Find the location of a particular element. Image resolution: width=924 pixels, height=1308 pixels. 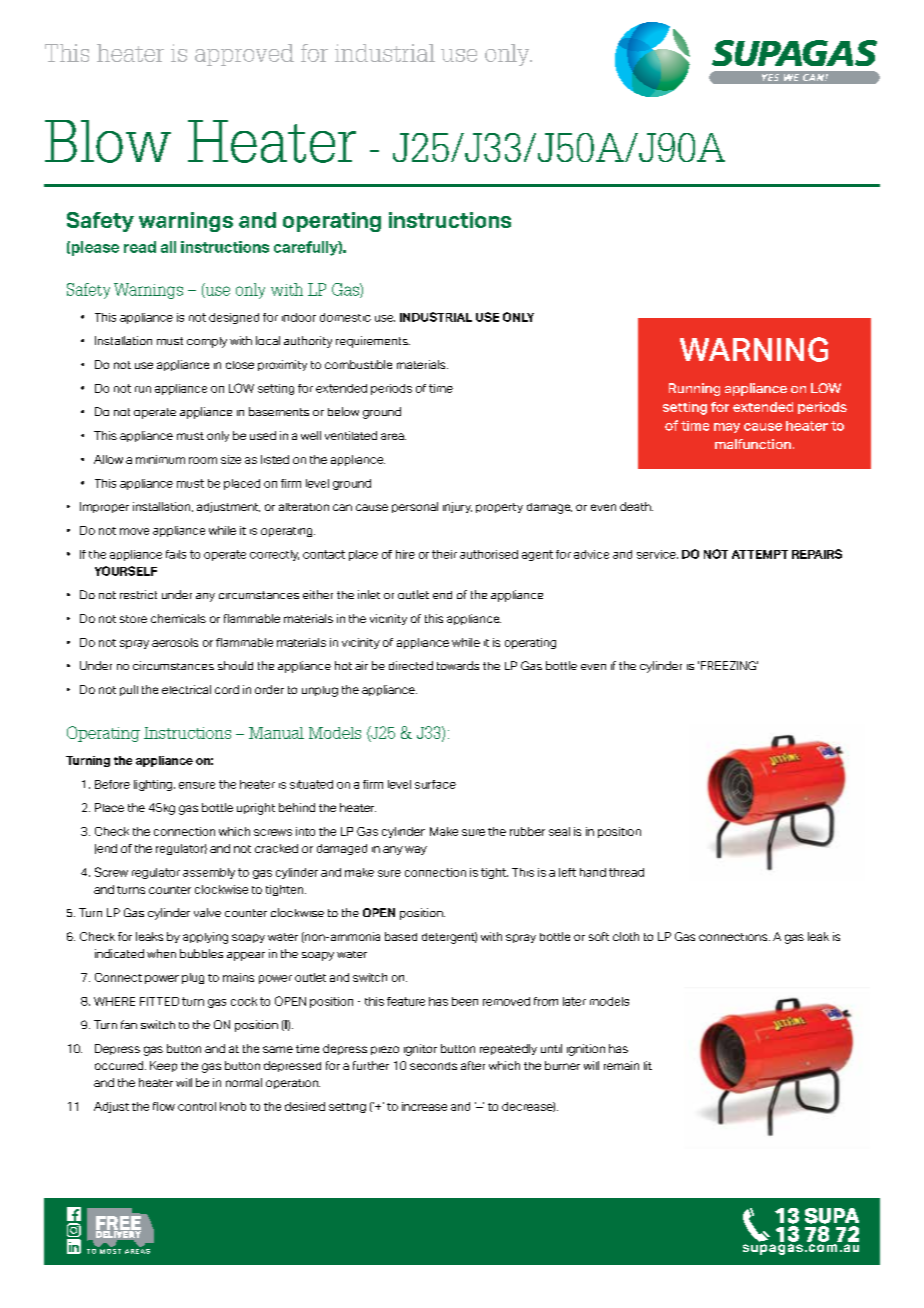

after is located at coordinates (473, 1065).
